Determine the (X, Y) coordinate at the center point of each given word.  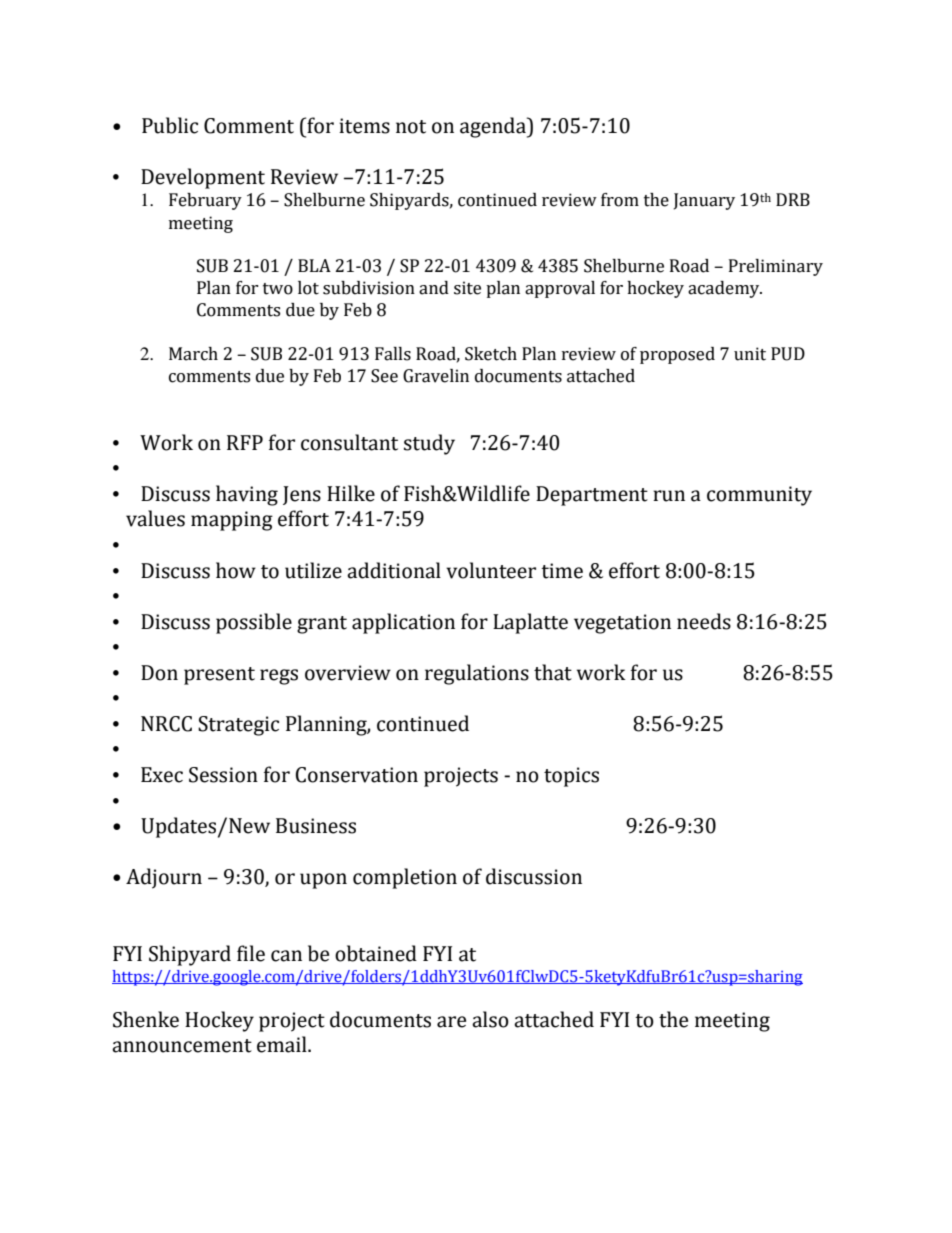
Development (203, 178)
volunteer (491, 570)
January (704, 201)
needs (704, 621)
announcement (182, 1046)
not (411, 127)
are (451, 1022)
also (490, 1019)
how (236, 570)
